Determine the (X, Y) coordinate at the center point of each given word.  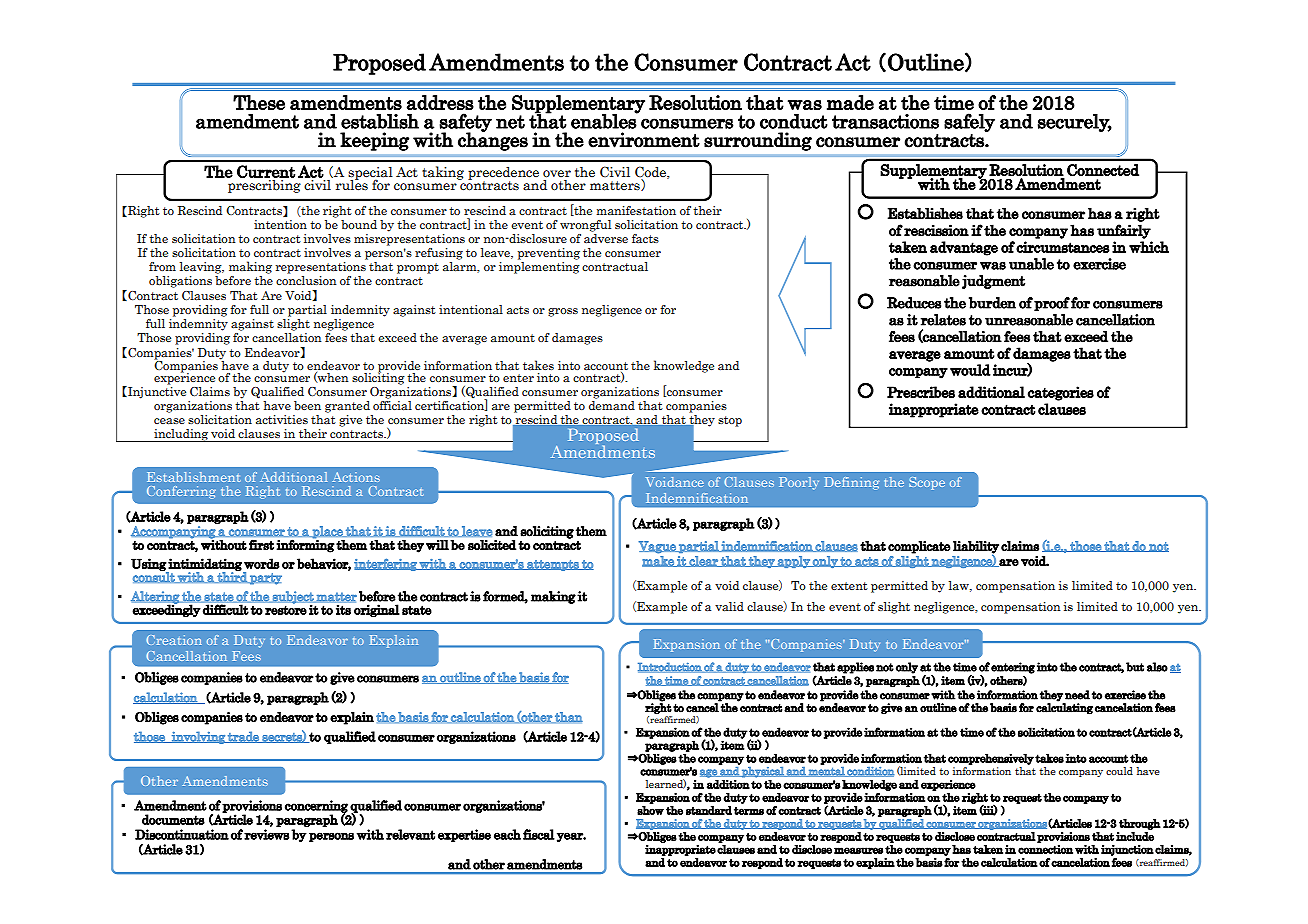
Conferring (181, 492)
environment (644, 140)
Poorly (799, 483)
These (259, 102)
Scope (927, 483)
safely (969, 122)
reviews (266, 834)
